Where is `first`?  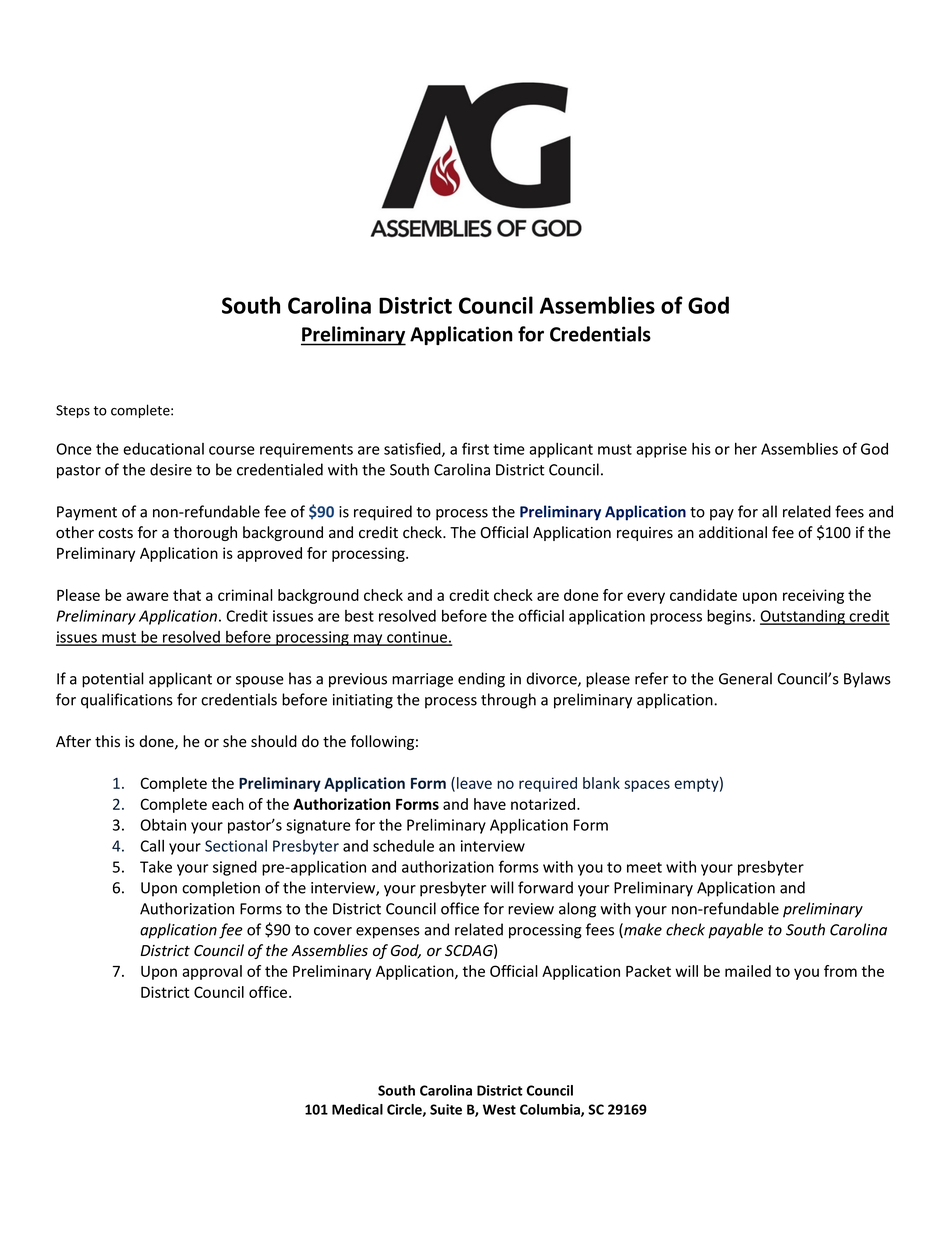
first is located at coordinates (475, 448).
